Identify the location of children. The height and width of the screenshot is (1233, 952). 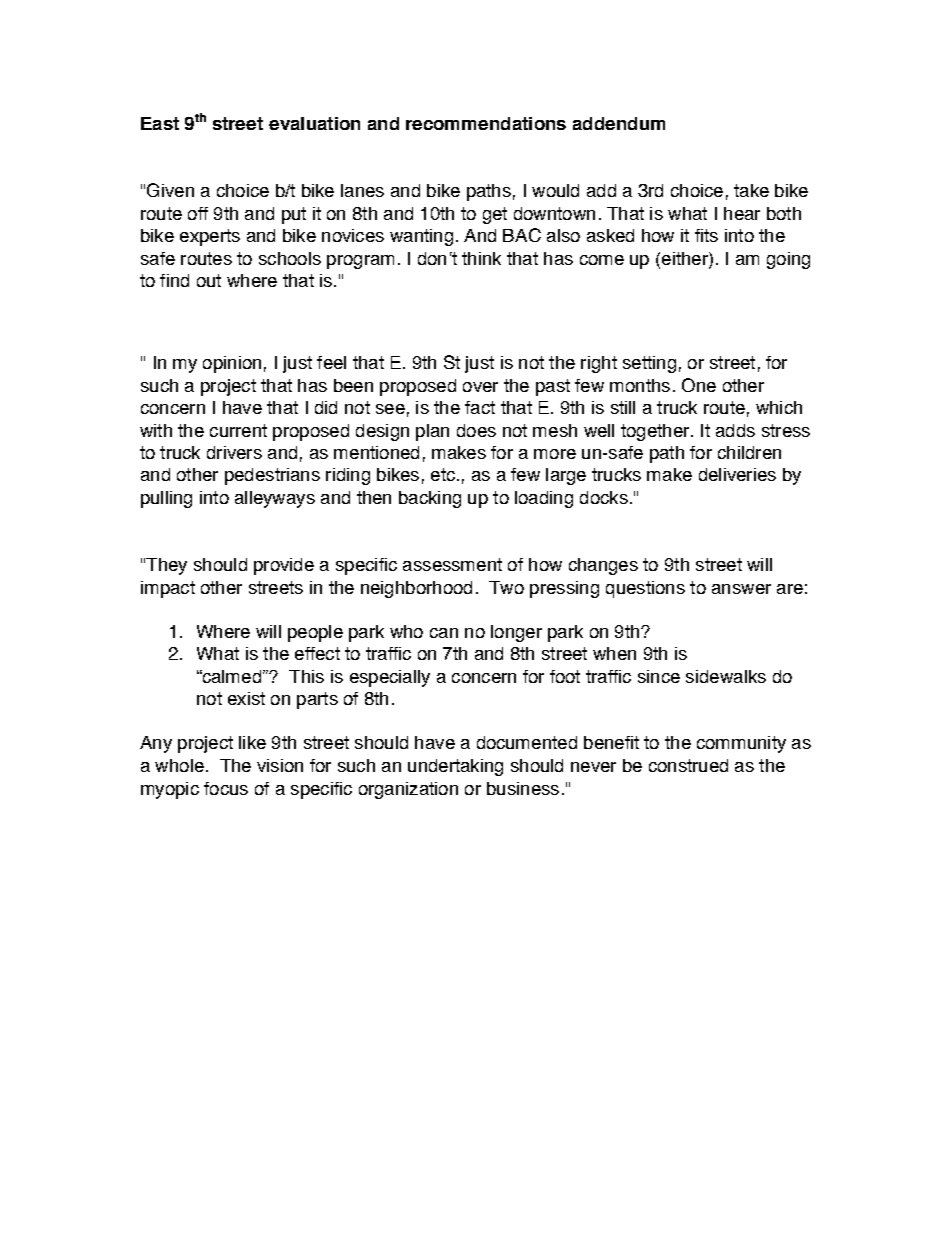
(749, 452).
